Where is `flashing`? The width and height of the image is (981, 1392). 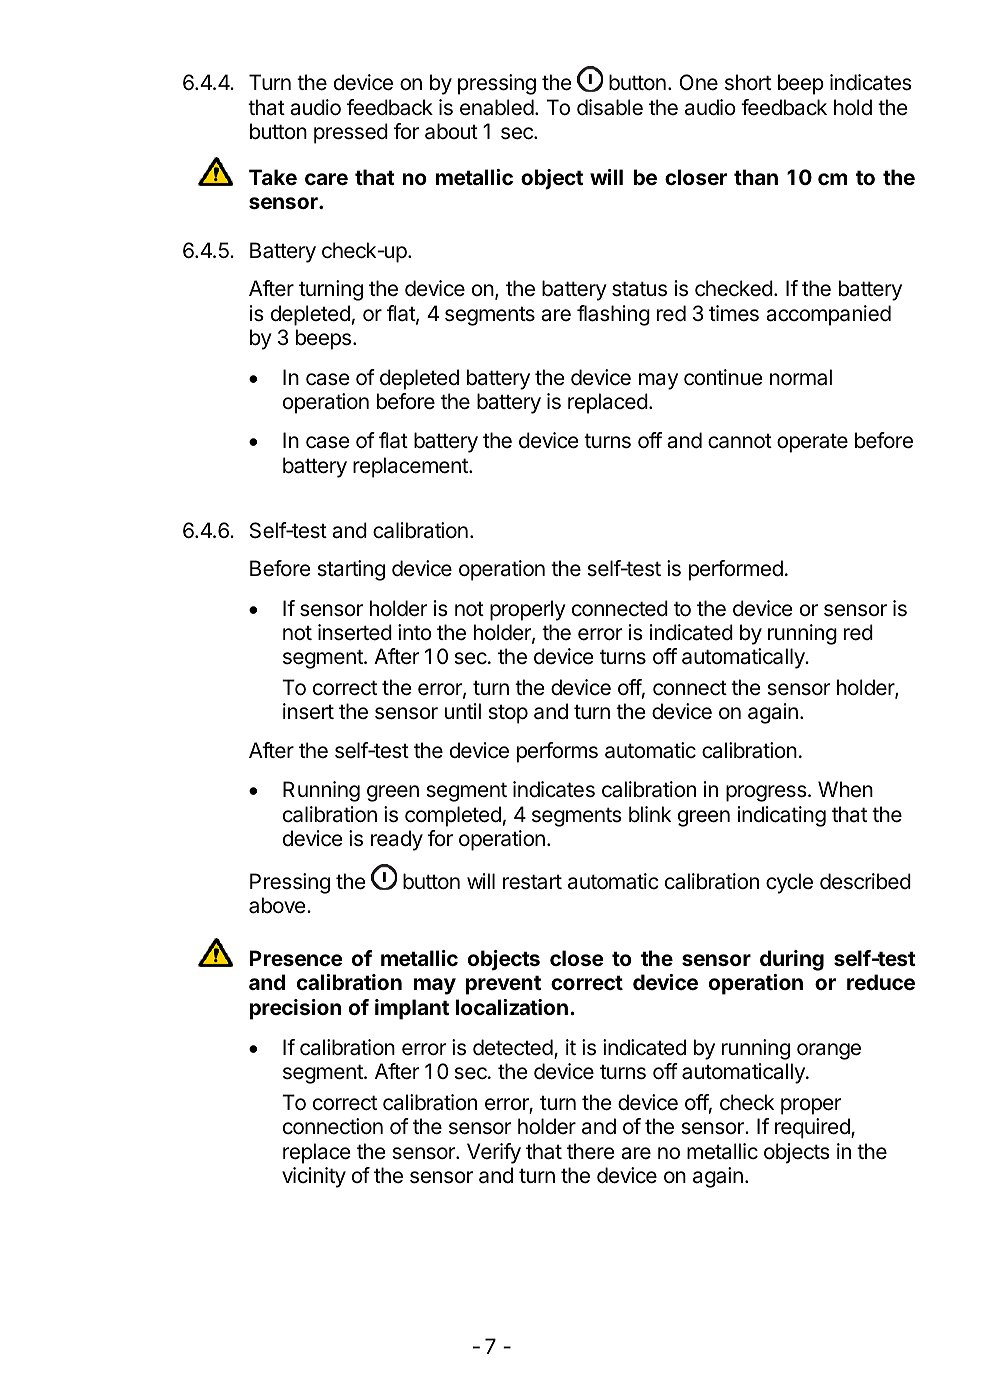 flashing is located at coordinates (613, 315).
